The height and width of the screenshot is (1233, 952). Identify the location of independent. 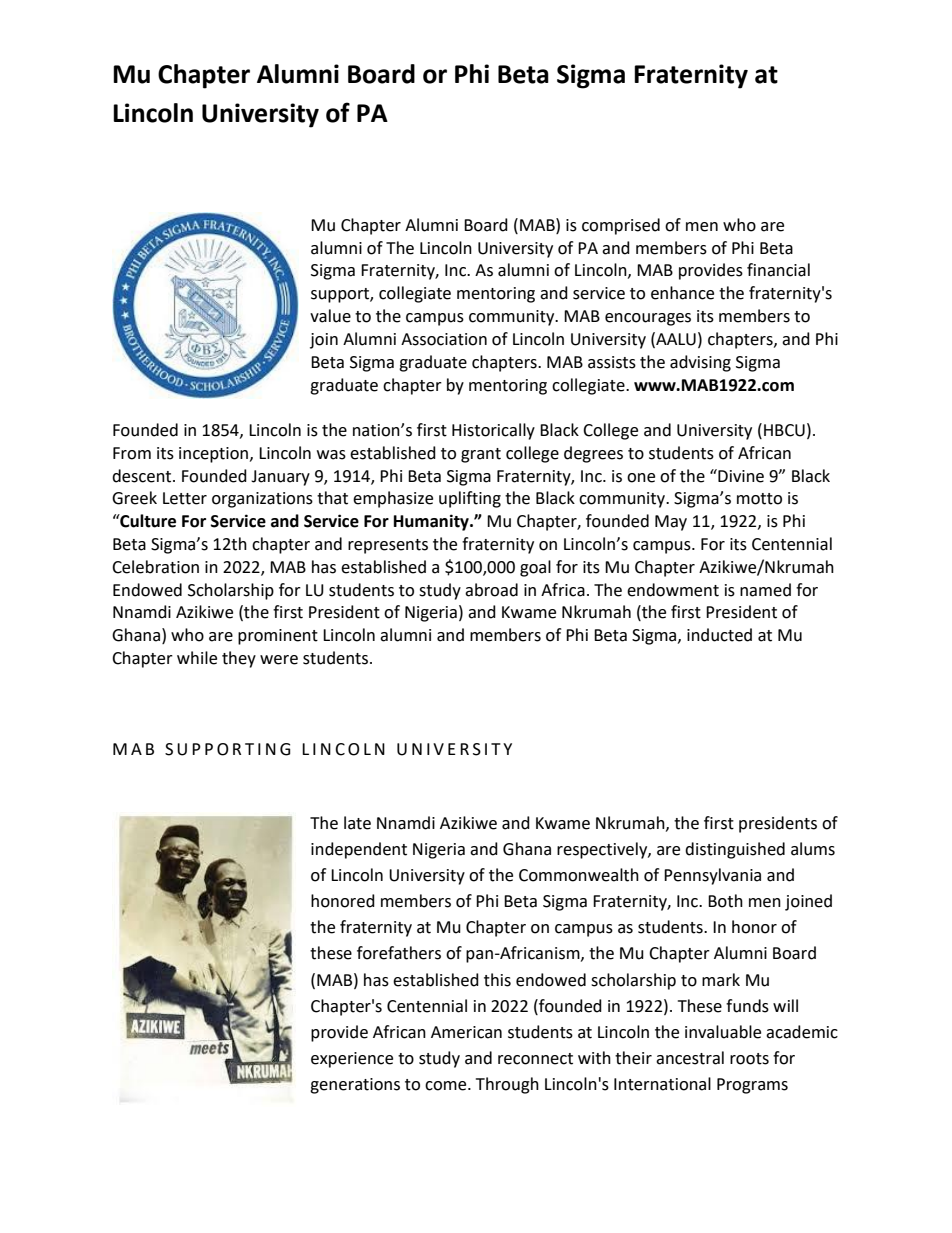
(359, 850).
